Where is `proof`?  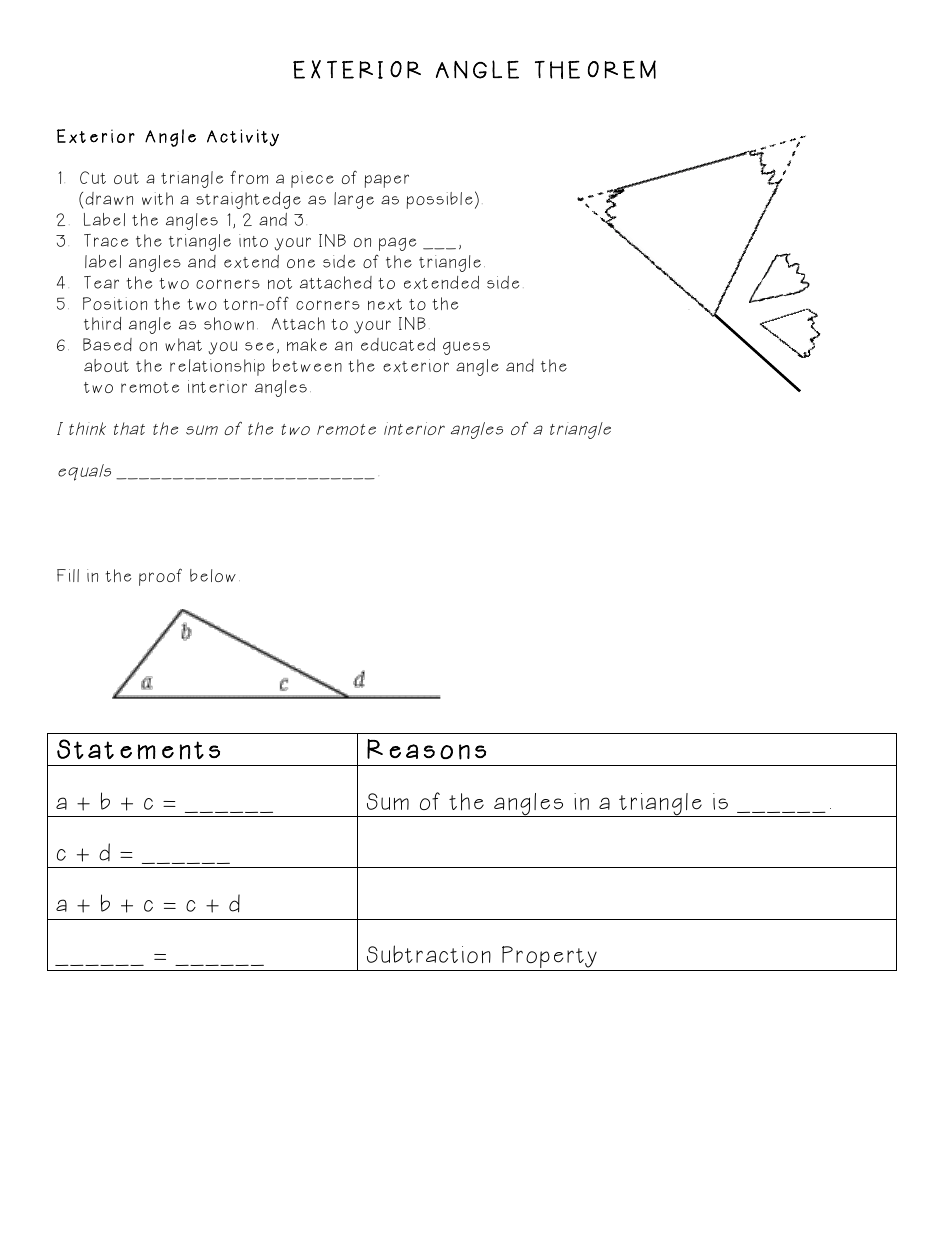
proof is located at coordinates (160, 577).
